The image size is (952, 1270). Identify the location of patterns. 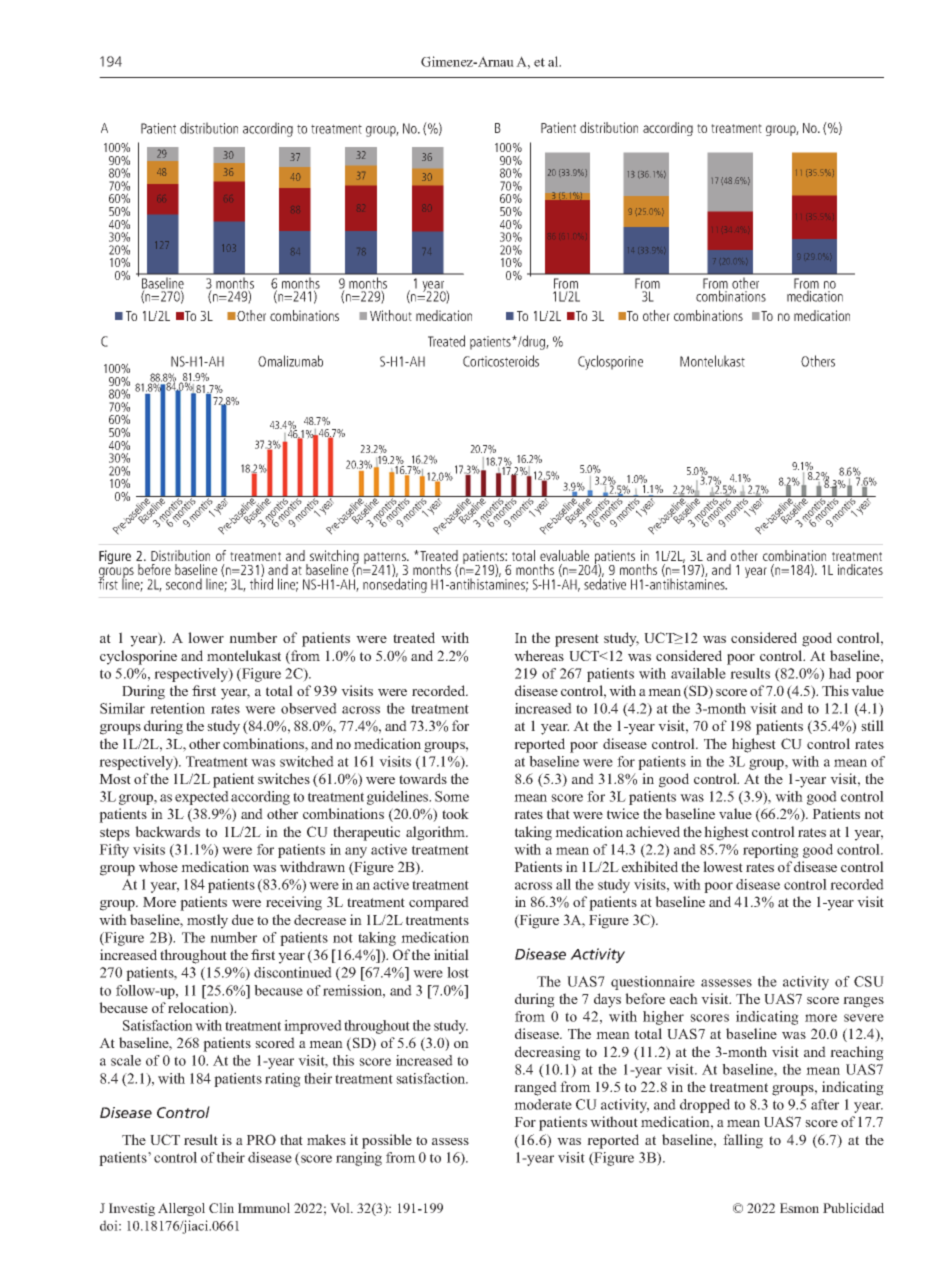
(386, 559).
